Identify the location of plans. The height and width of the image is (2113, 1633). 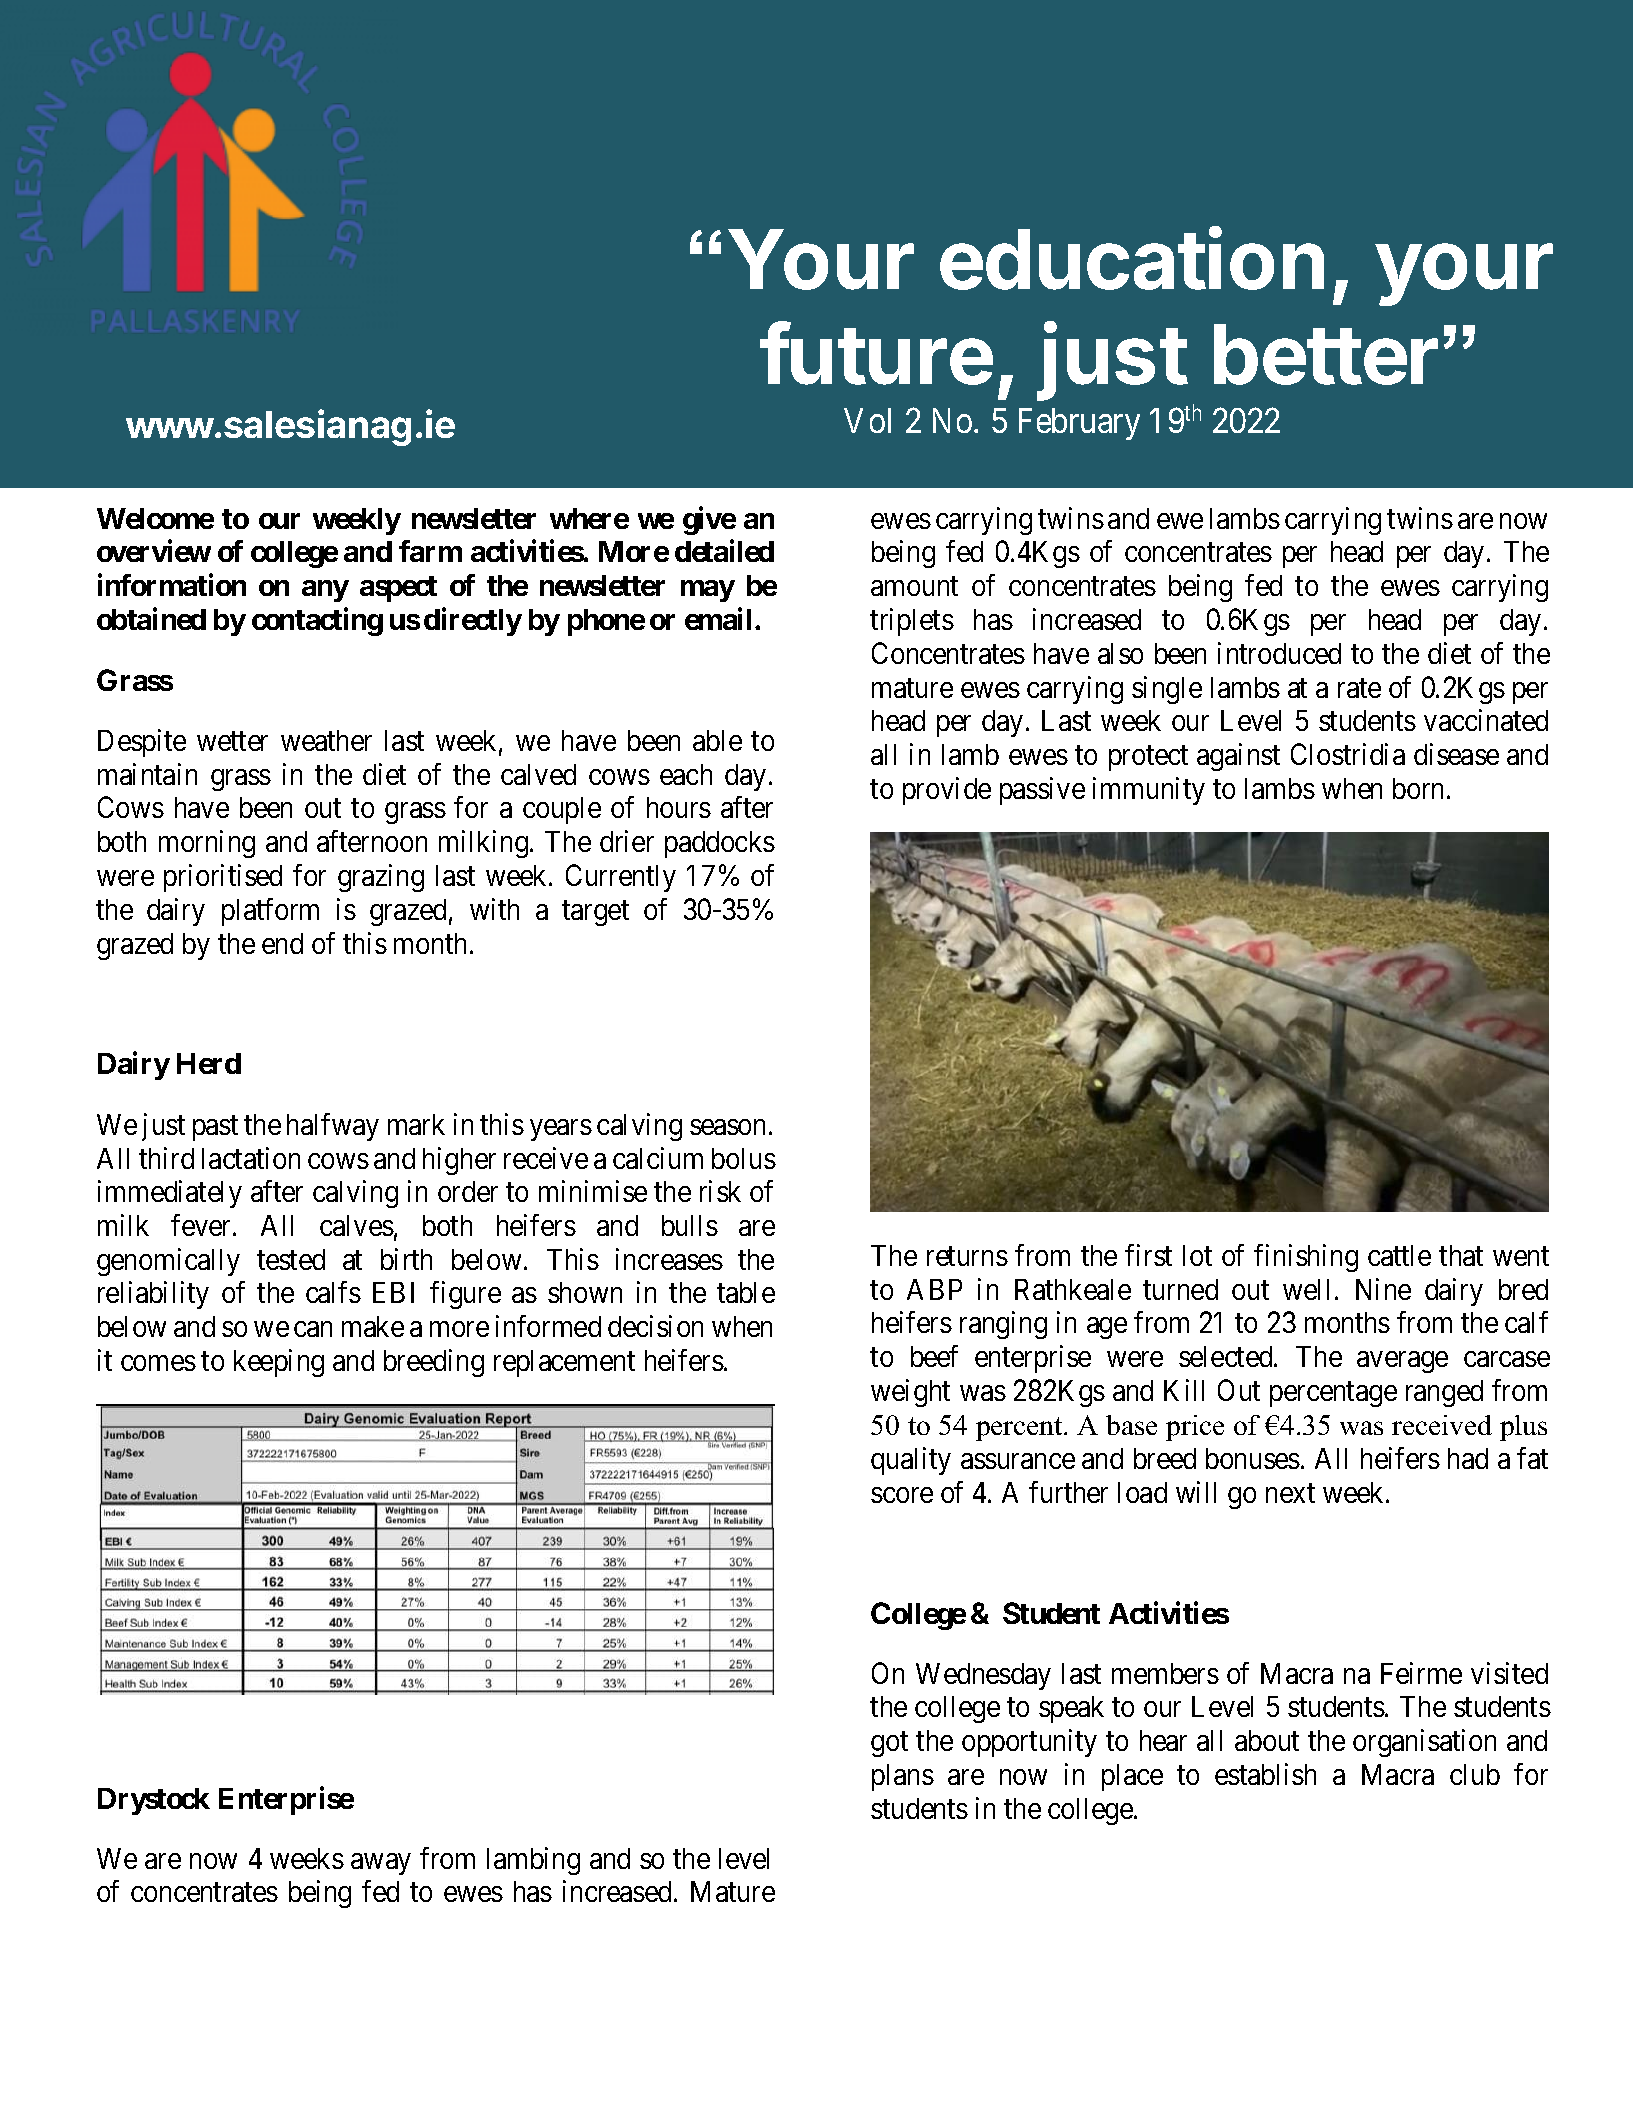
(903, 1777).
